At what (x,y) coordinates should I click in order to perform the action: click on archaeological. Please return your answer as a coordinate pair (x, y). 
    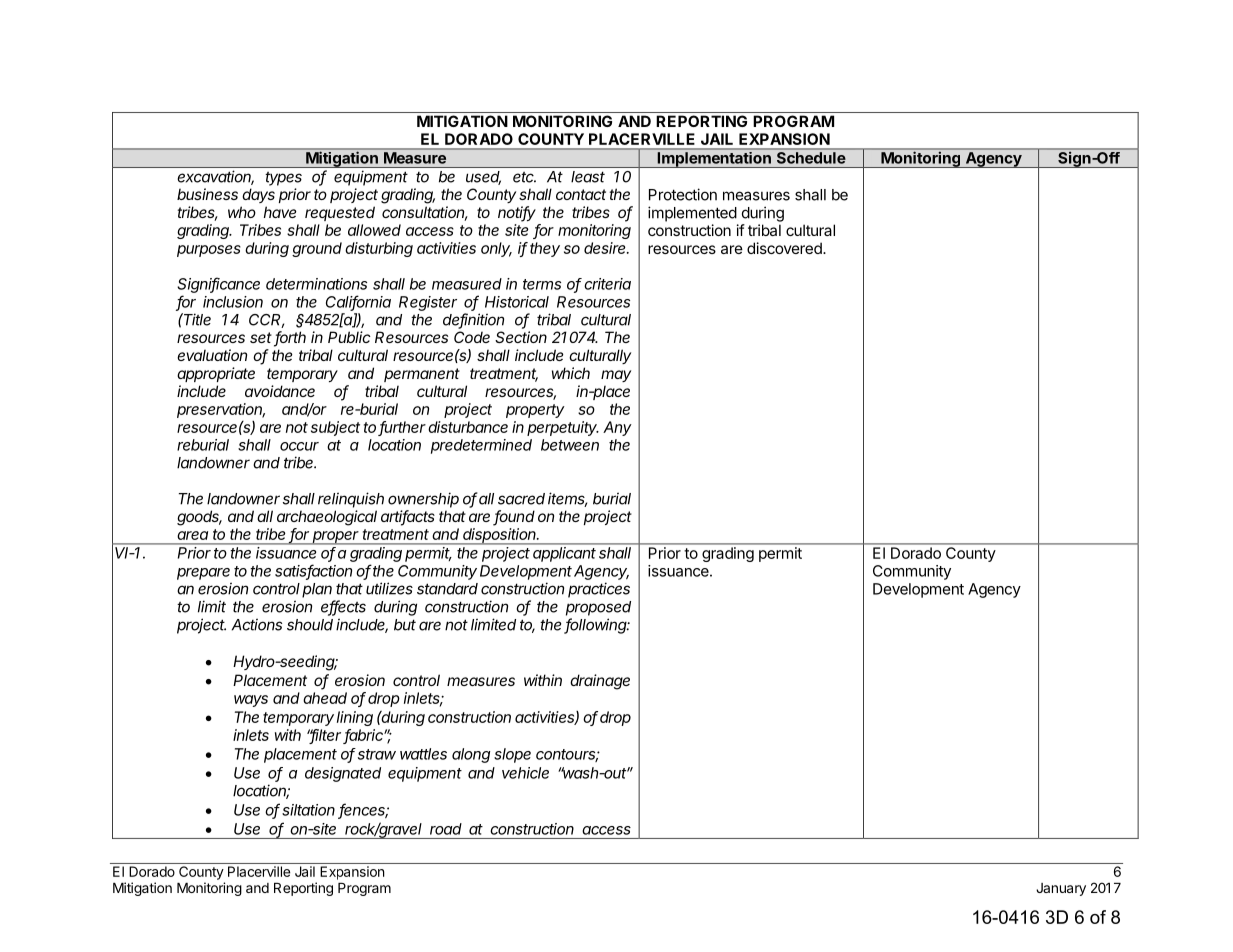
    Looking at the image, I should click on (327, 518).
